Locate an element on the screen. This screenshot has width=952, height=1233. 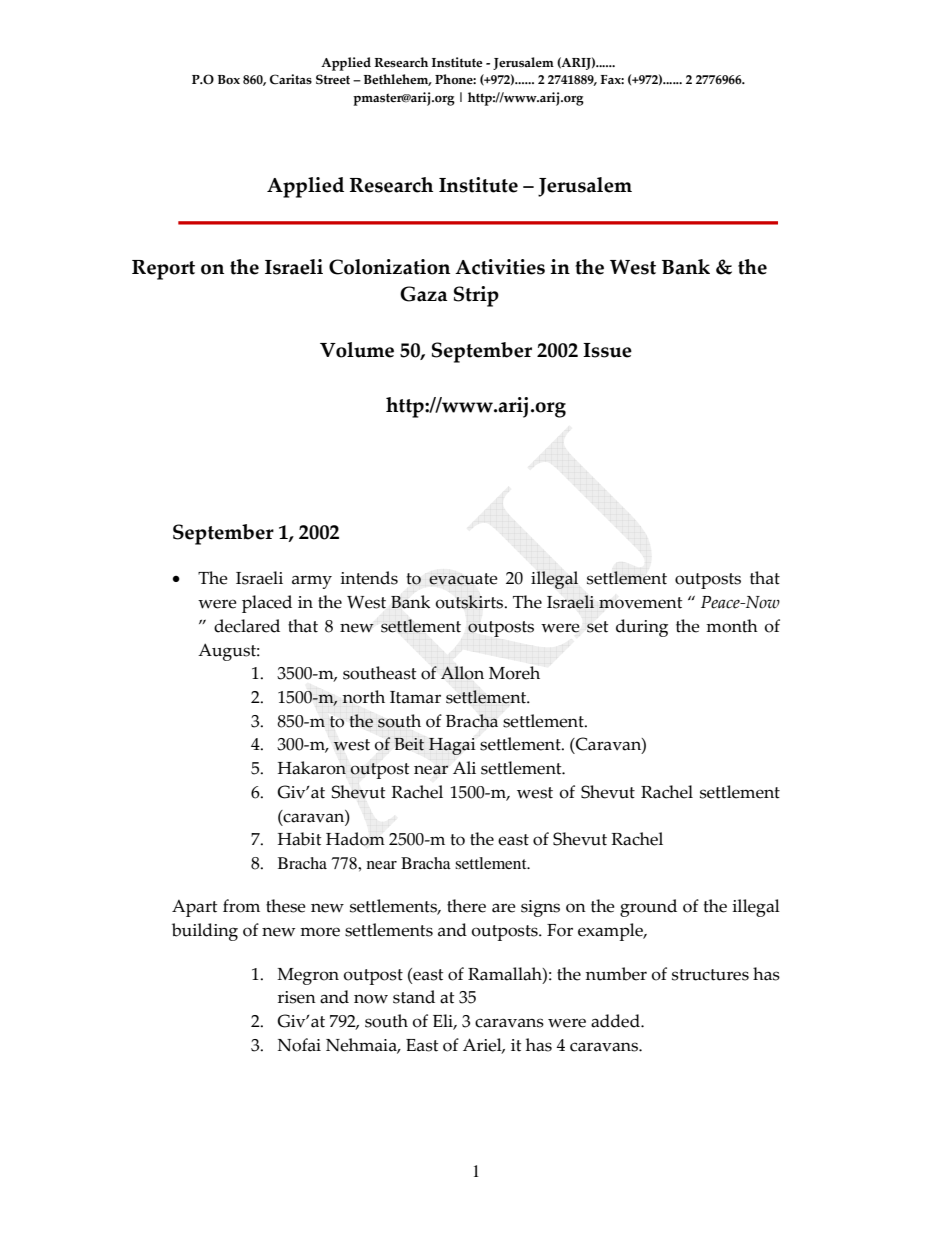
structures is located at coordinates (710, 975).
